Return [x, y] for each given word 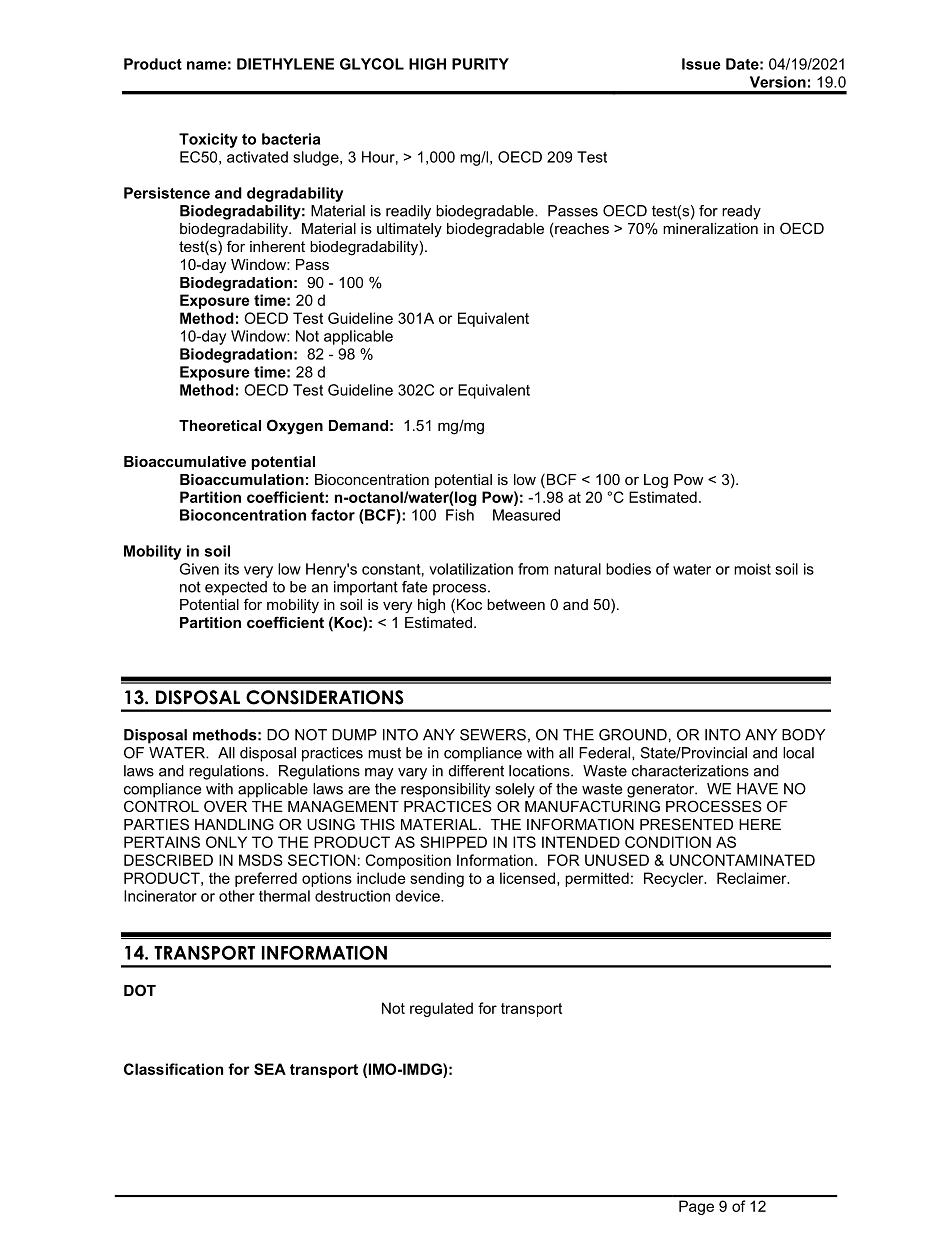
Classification [173, 1069]
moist [752, 569]
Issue [701, 64]
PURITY [480, 64]
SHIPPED [453, 842]
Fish [460, 515]
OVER [225, 806]
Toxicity [208, 140]
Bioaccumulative [185, 461]
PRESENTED [686, 824]
